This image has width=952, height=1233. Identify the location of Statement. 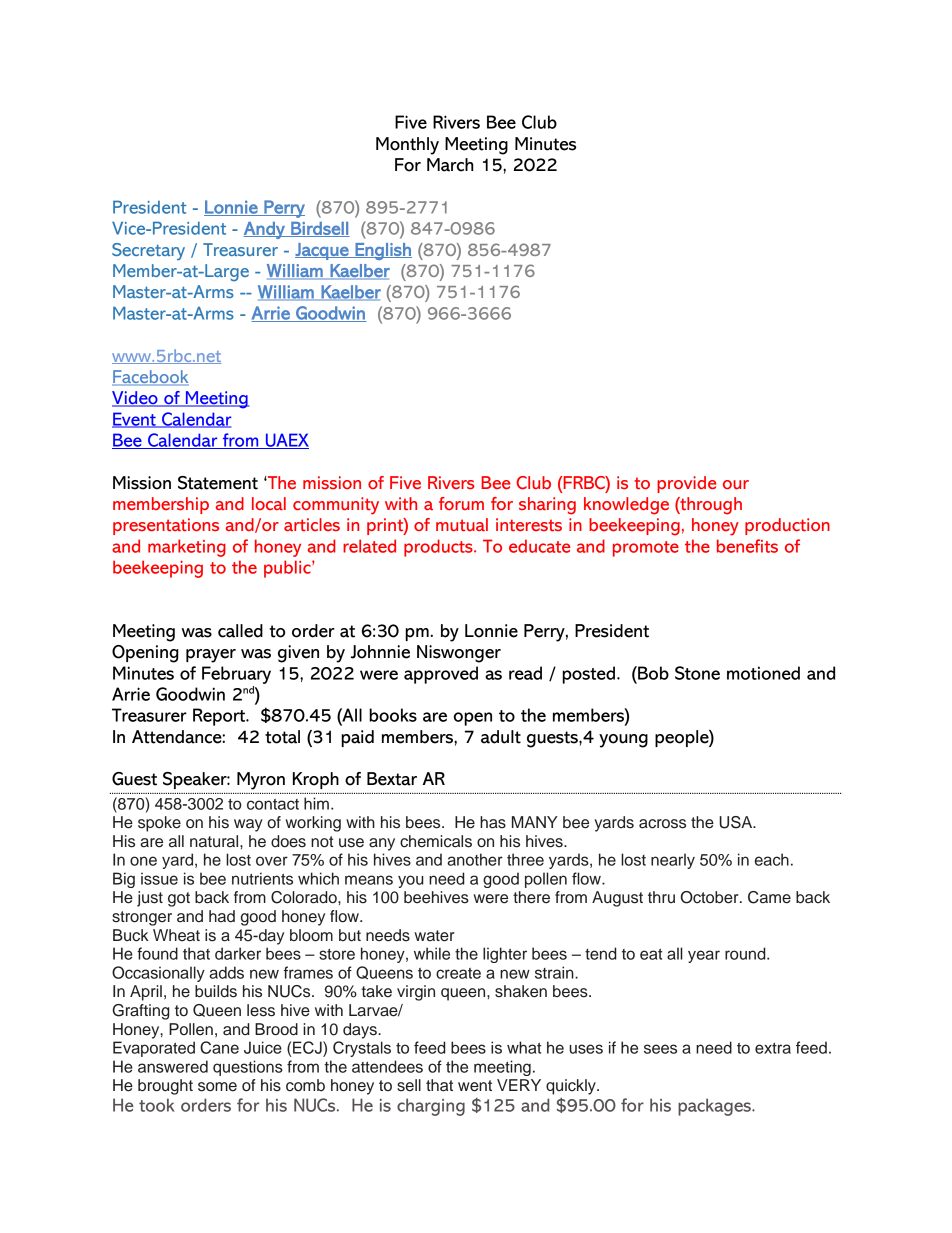
(218, 483).
